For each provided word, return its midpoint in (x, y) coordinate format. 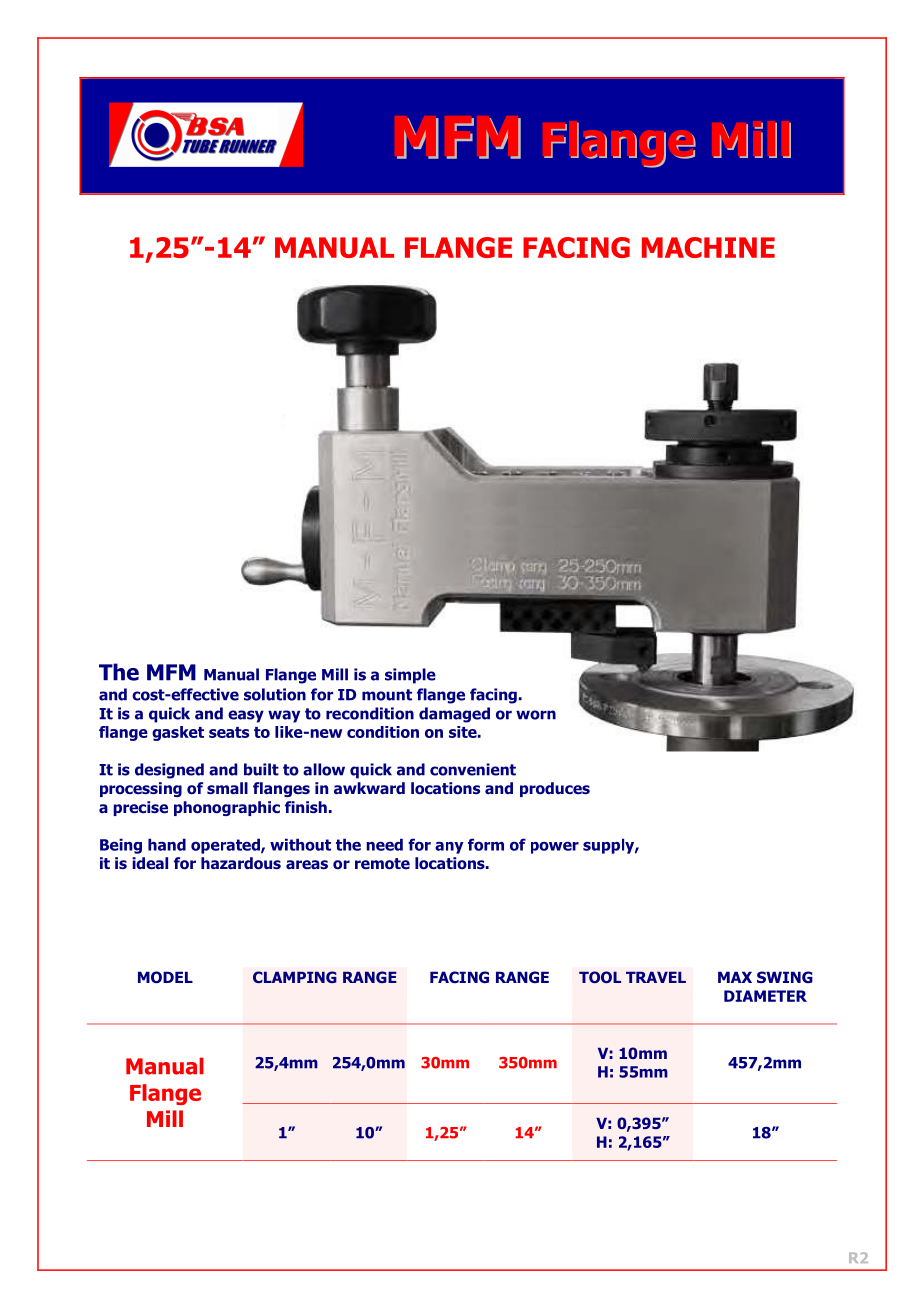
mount (387, 695)
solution (275, 694)
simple (410, 676)
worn (536, 715)
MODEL (165, 977)
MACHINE (708, 247)
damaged (454, 715)
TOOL (600, 977)
